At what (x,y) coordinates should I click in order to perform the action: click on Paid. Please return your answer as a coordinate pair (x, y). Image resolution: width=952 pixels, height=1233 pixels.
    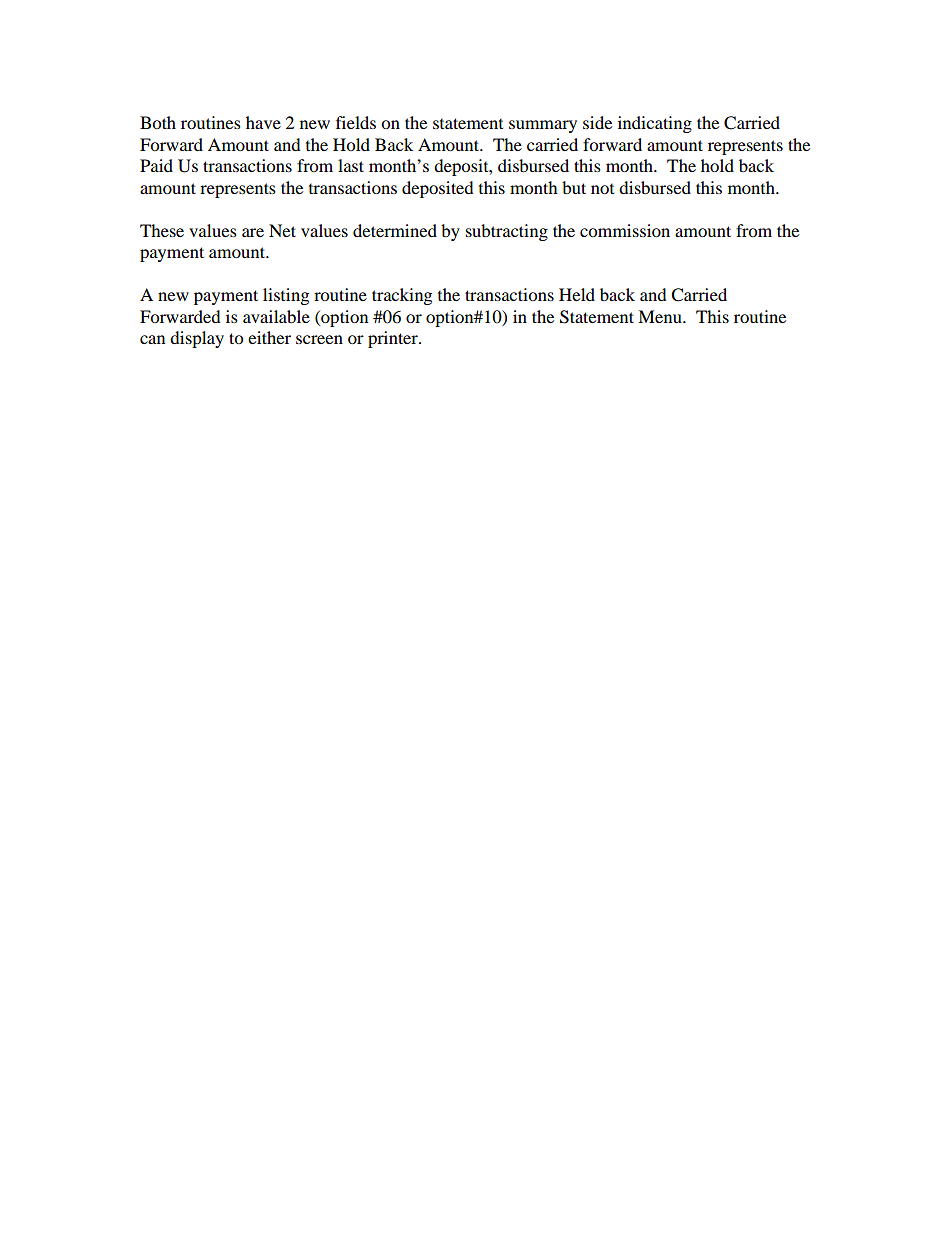
    Looking at the image, I should click on (156, 165).
